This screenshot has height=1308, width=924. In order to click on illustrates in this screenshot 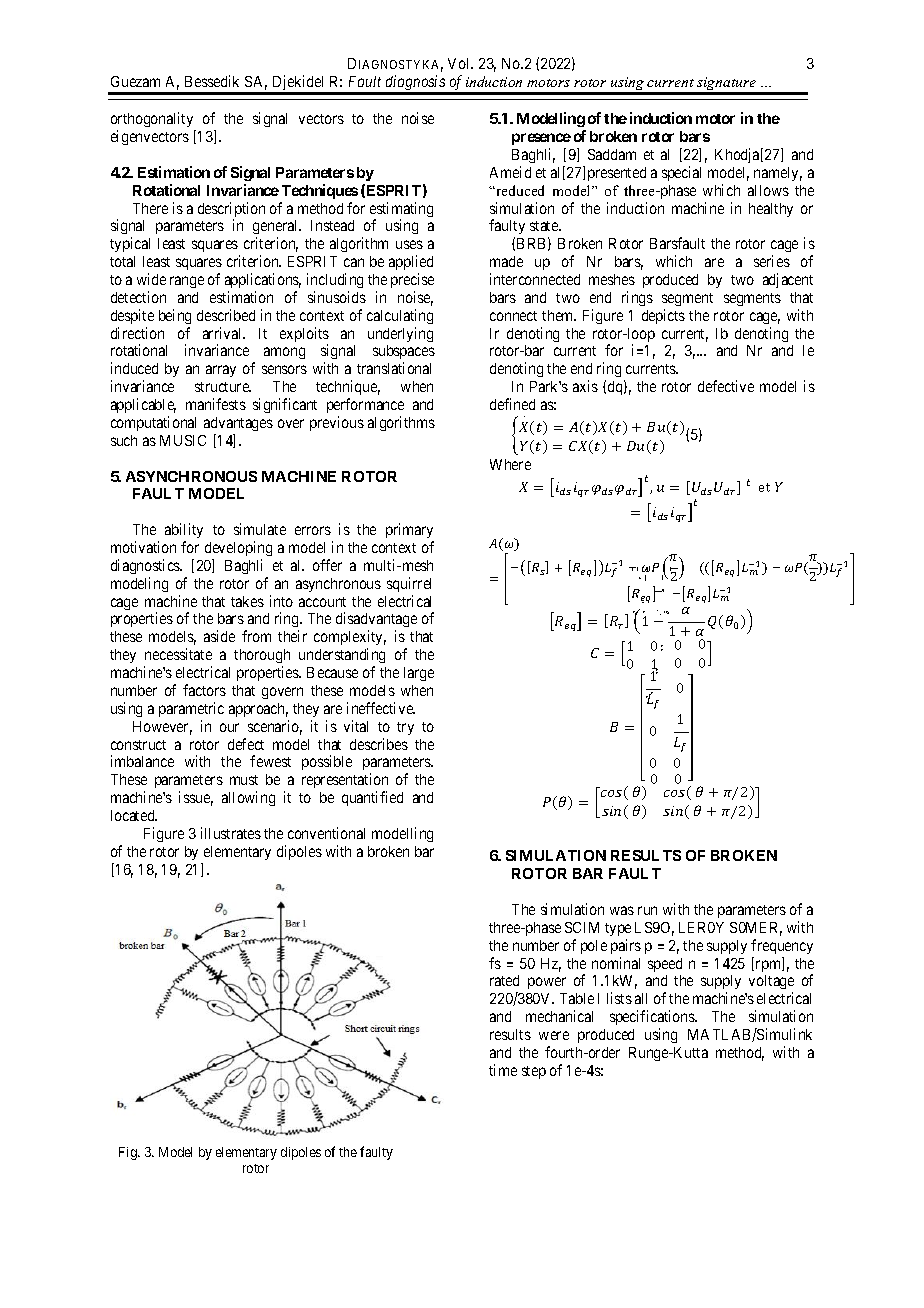, I will do `click(231, 833)`.
